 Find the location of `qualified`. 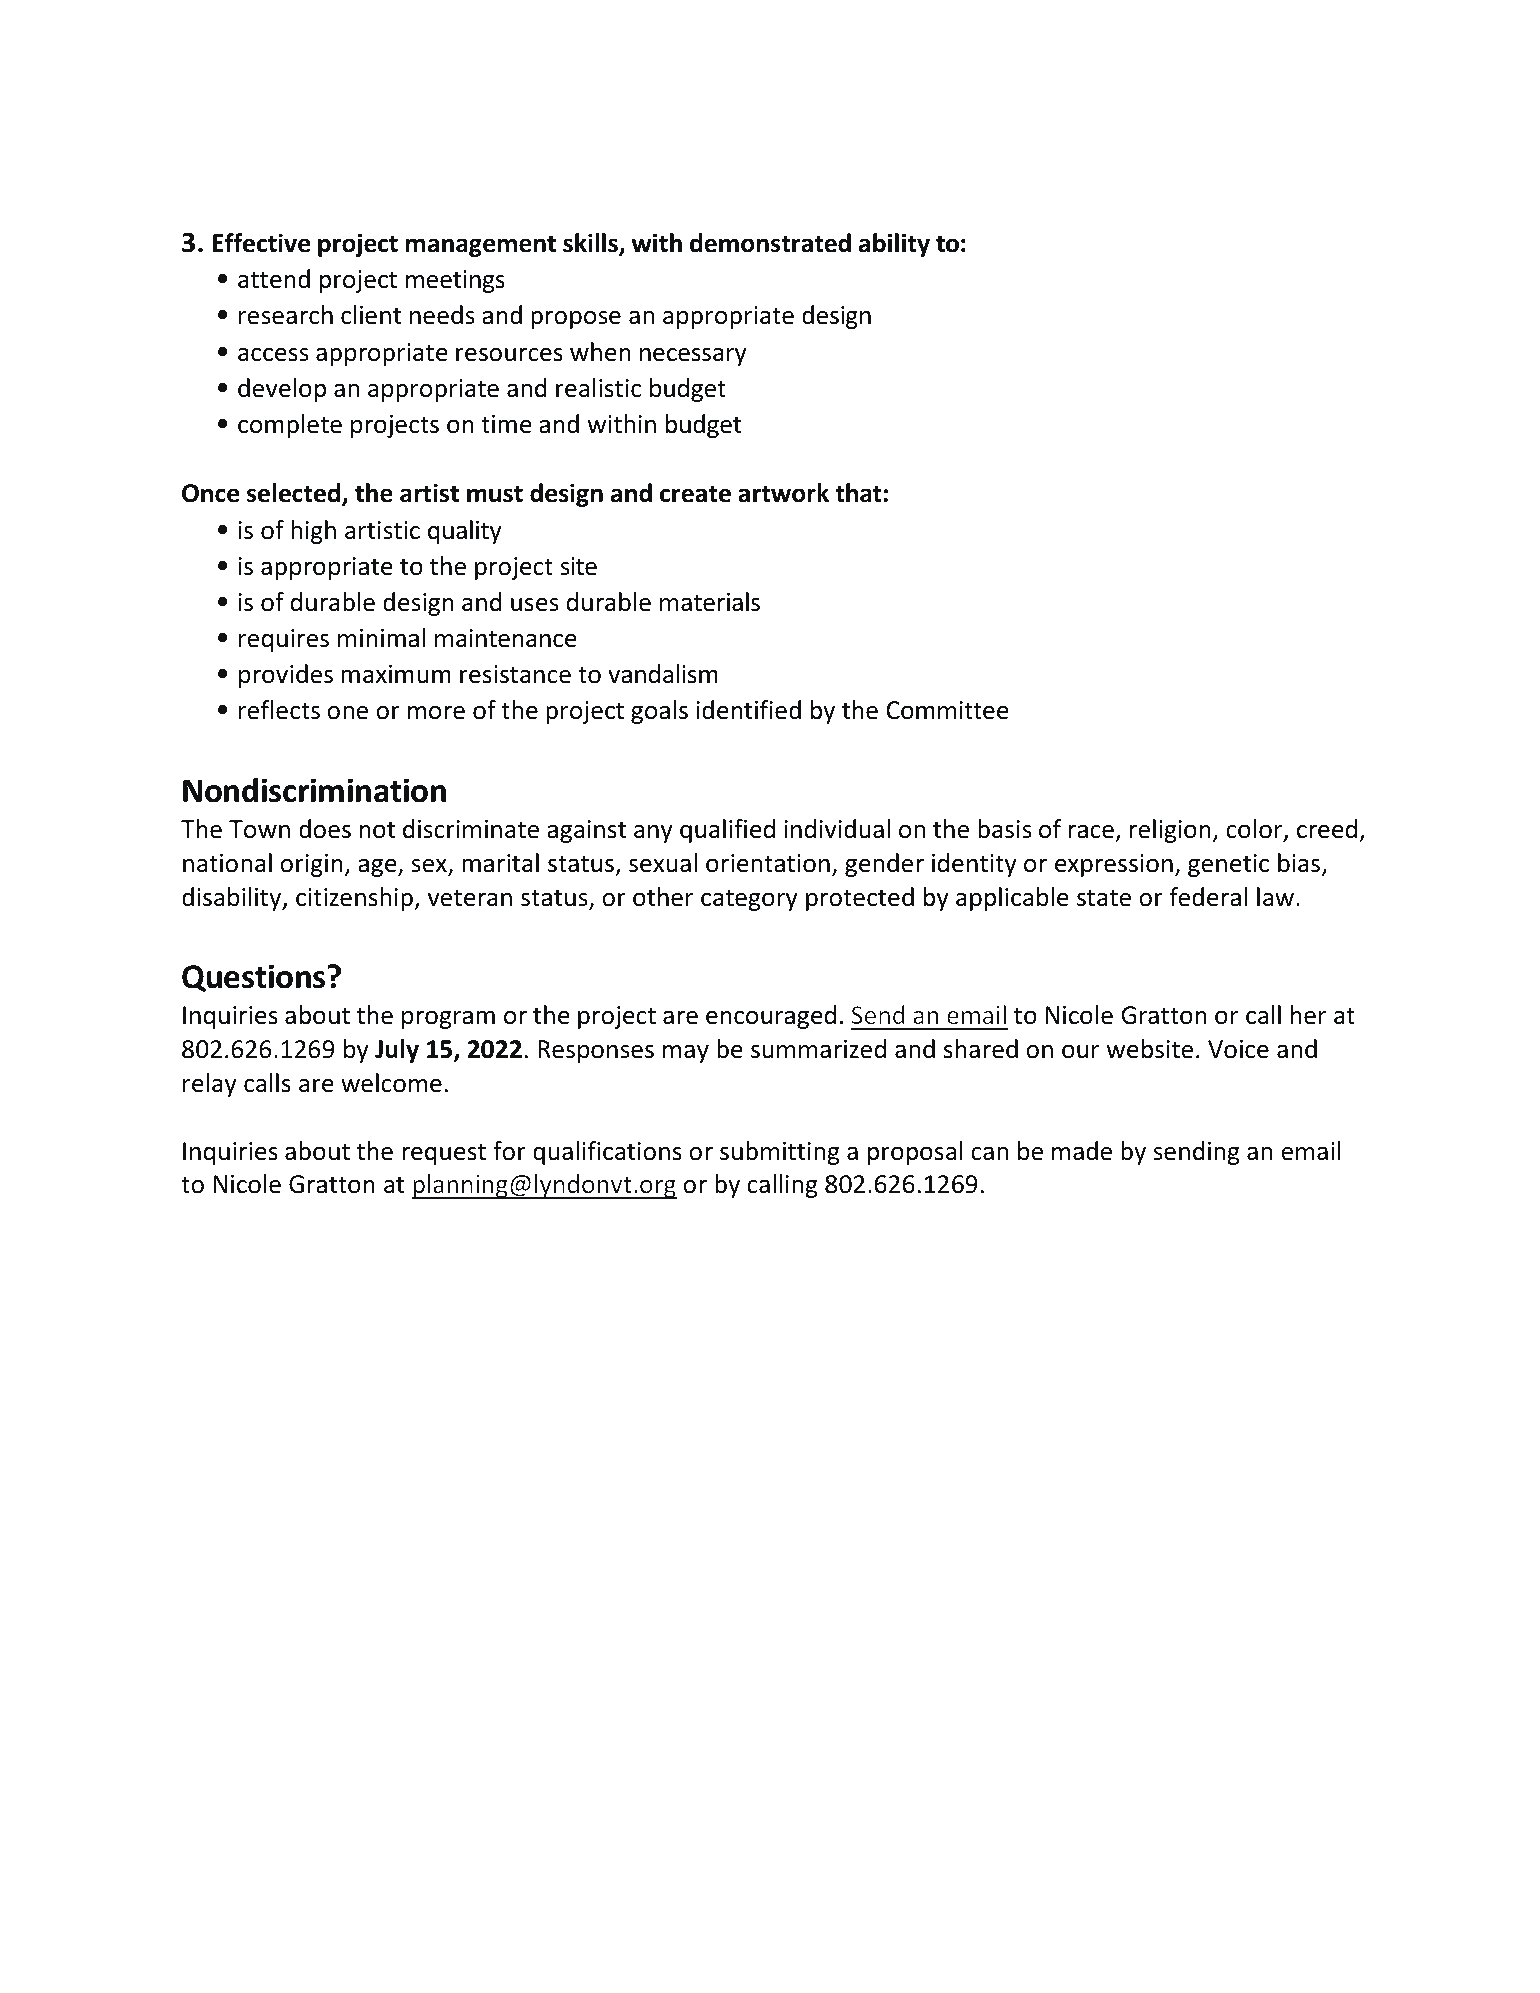

qualified is located at coordinates (727, 831).
